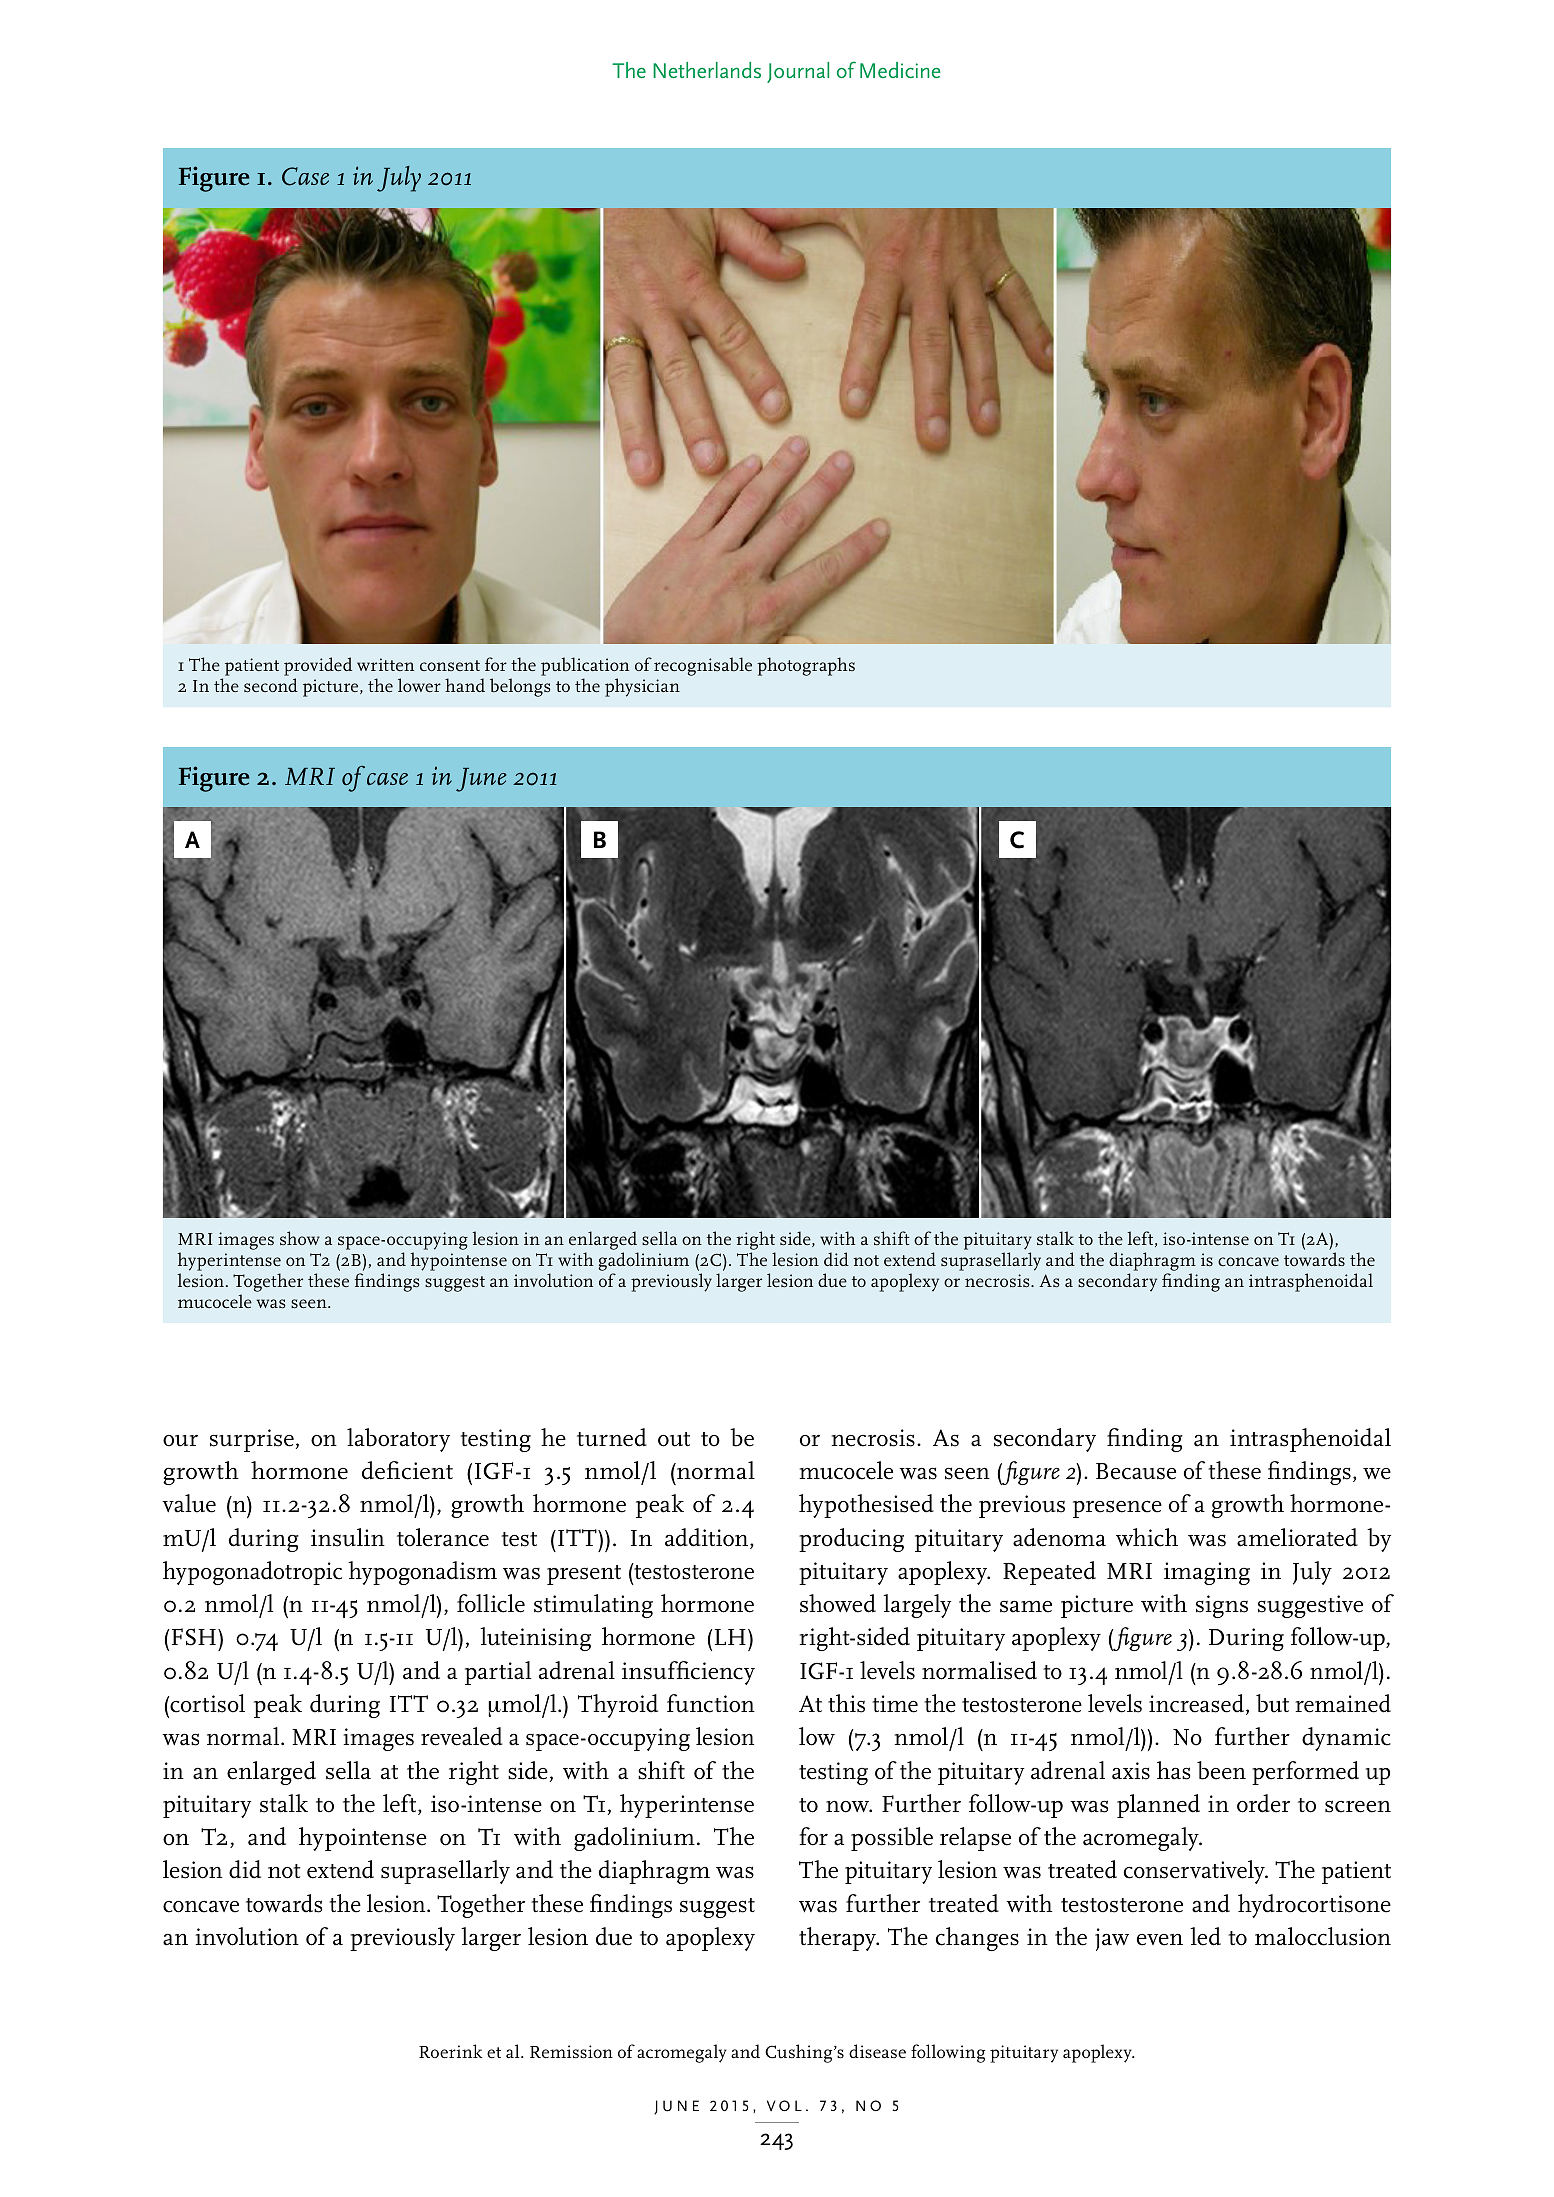  I want to click on Netherlands, so click(707, 70).
